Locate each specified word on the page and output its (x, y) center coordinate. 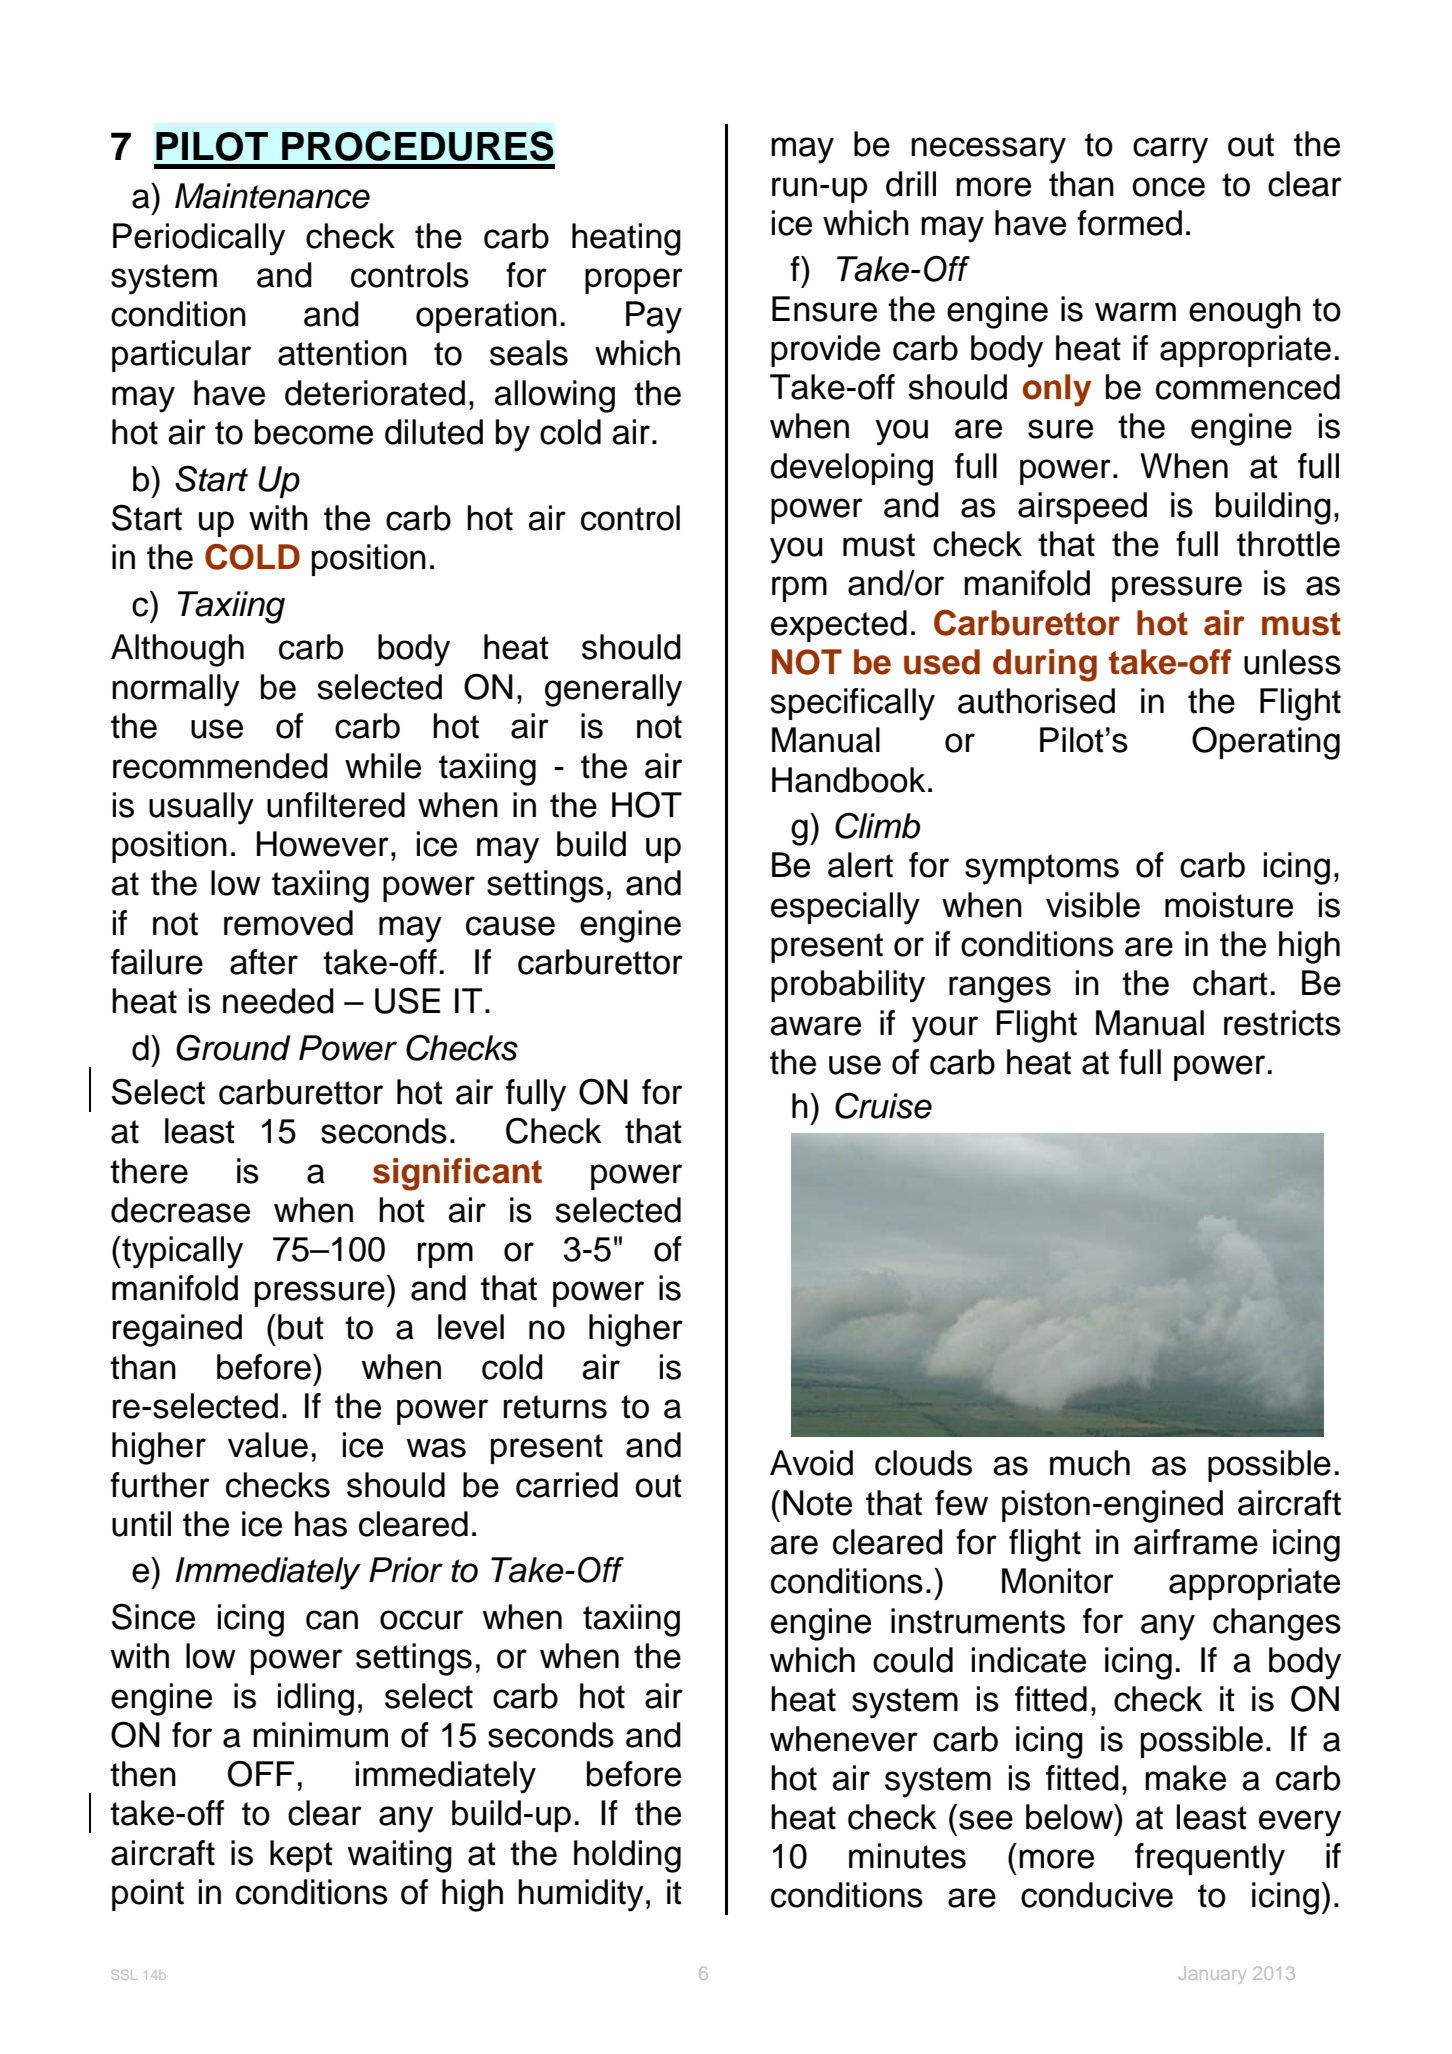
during (1045, 665)
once (1168, 187)
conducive (1097, 1895)
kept (301, 1856)
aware (815, 1026)
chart (1230, 983)
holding (627, 1856)
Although (177, 650)
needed (278, 1001)
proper (634, 281)
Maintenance (272, 196)
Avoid (811, 1463)
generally (613, 690)
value (268, 1445)
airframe (1196, 1542)
